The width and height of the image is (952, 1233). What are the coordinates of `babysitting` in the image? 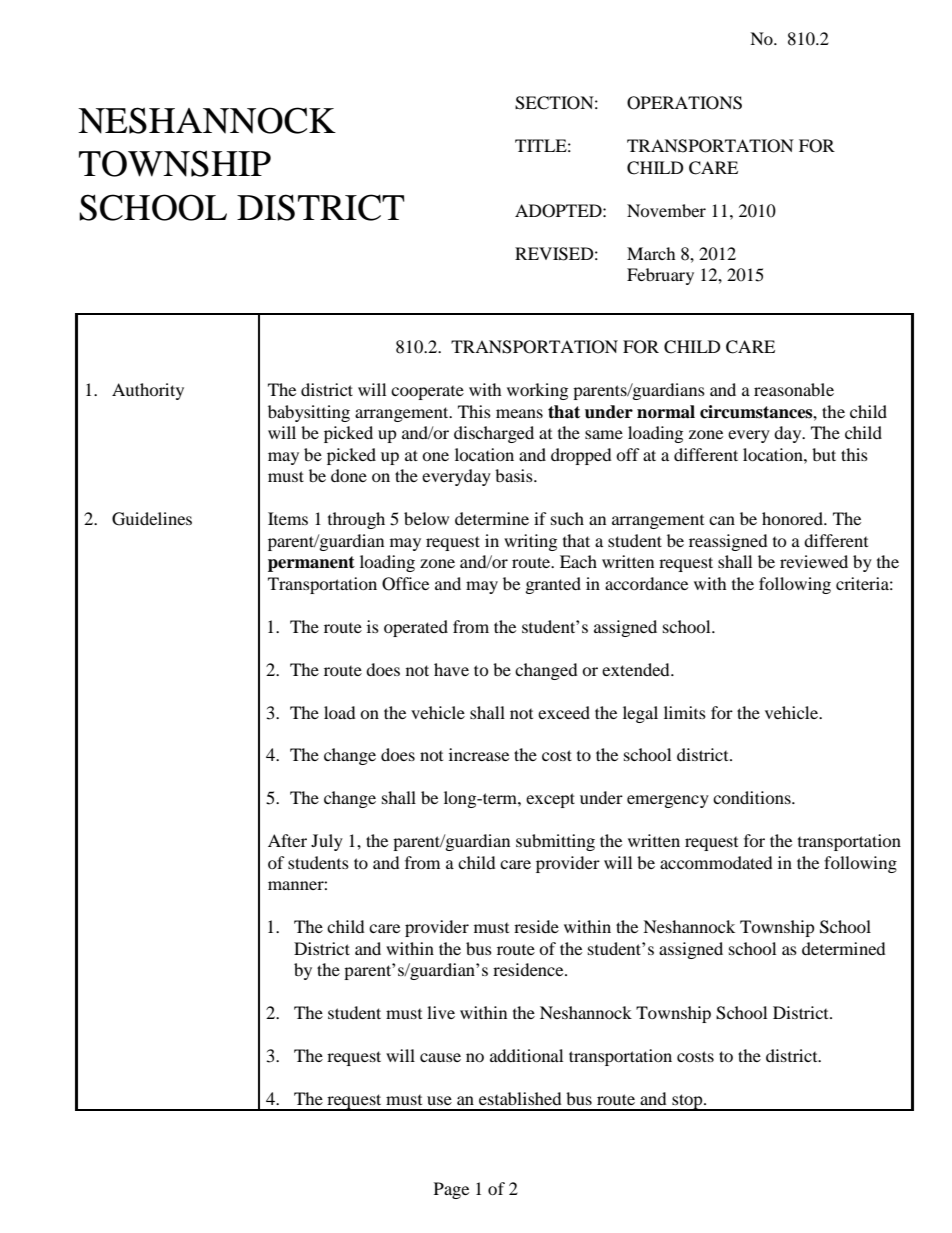 It's located at (309, 413).
